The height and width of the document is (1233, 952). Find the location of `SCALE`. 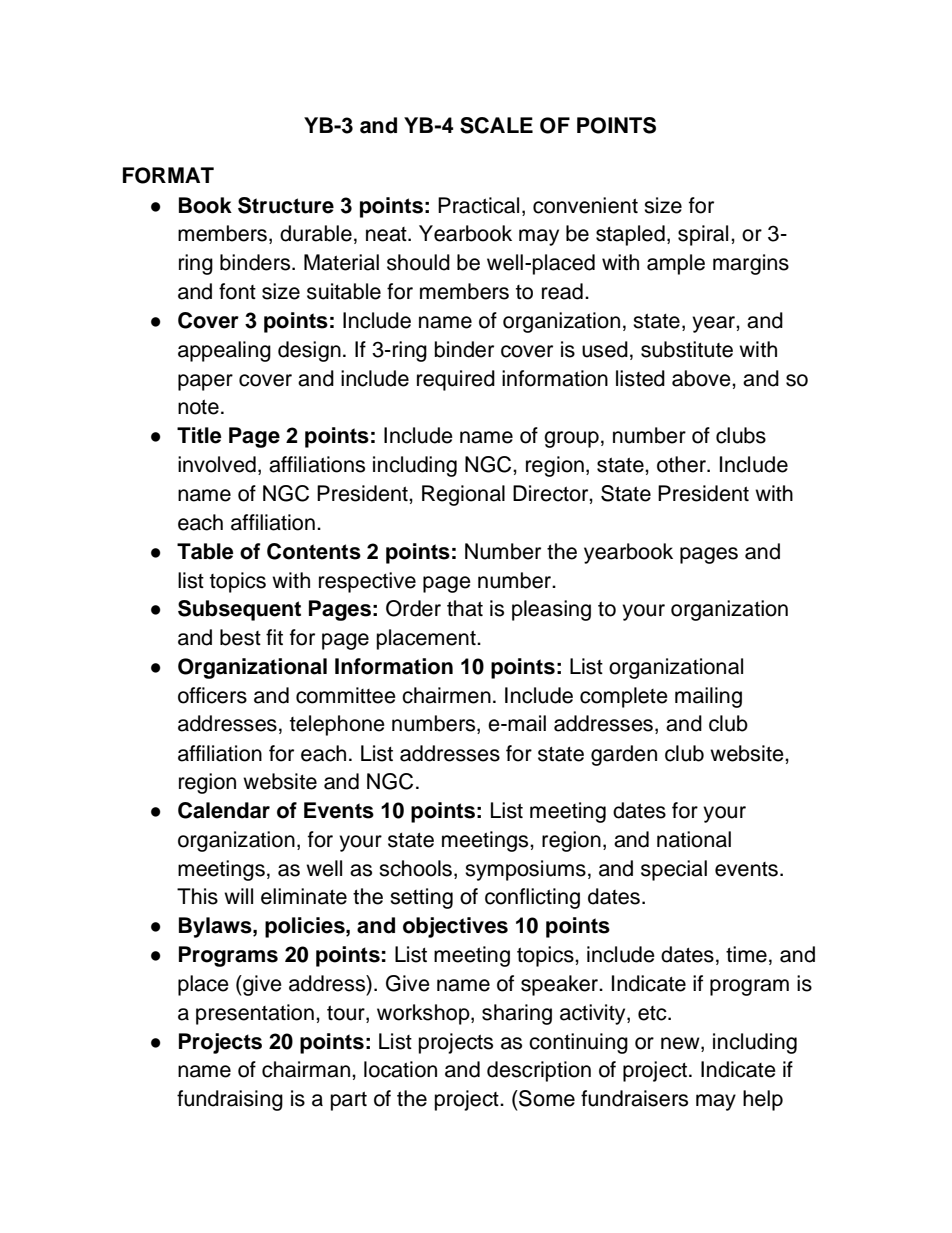

SCALE is located at coordinates (496, 125).
